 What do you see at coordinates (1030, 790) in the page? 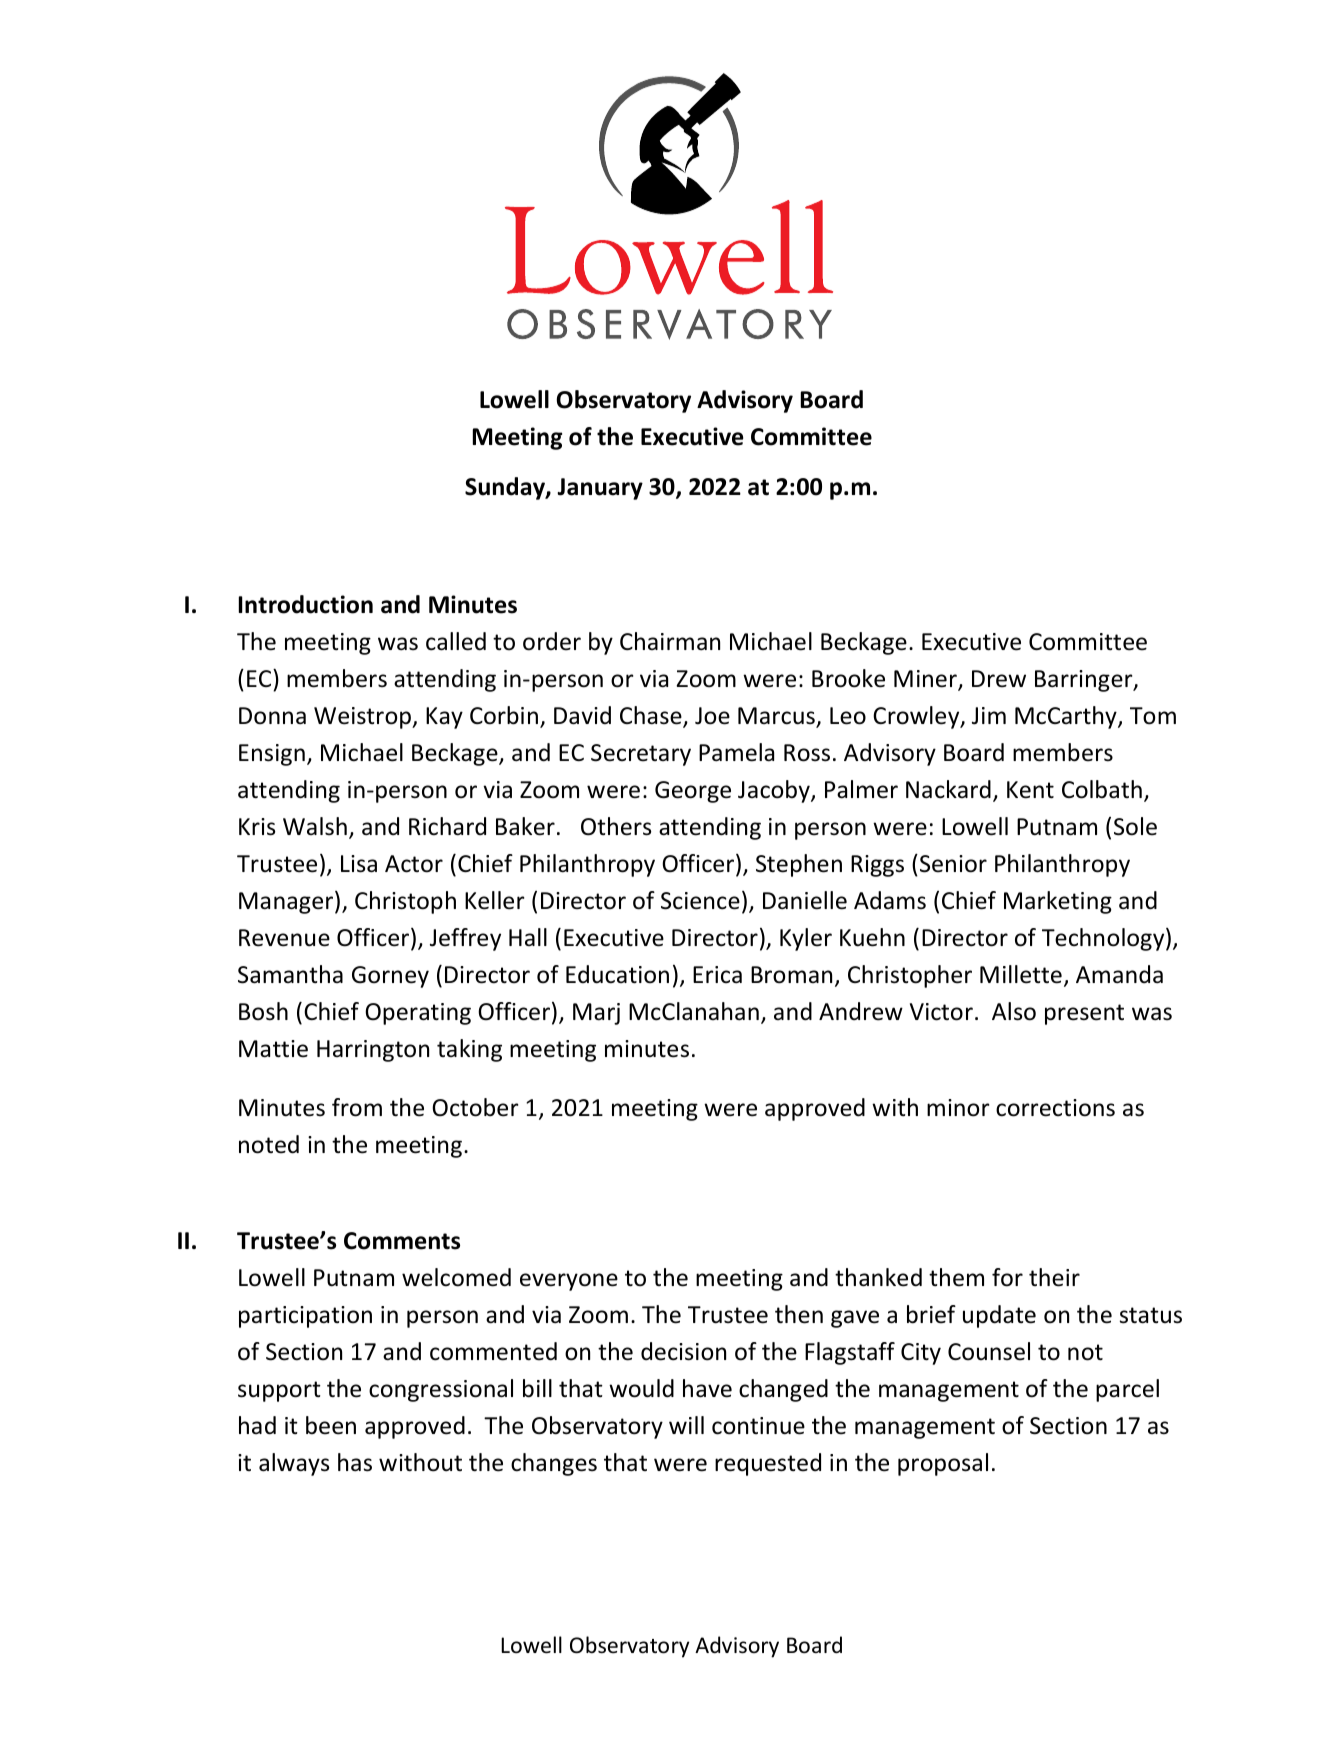
I see `Kent` at bounding box center [1030, 790].
